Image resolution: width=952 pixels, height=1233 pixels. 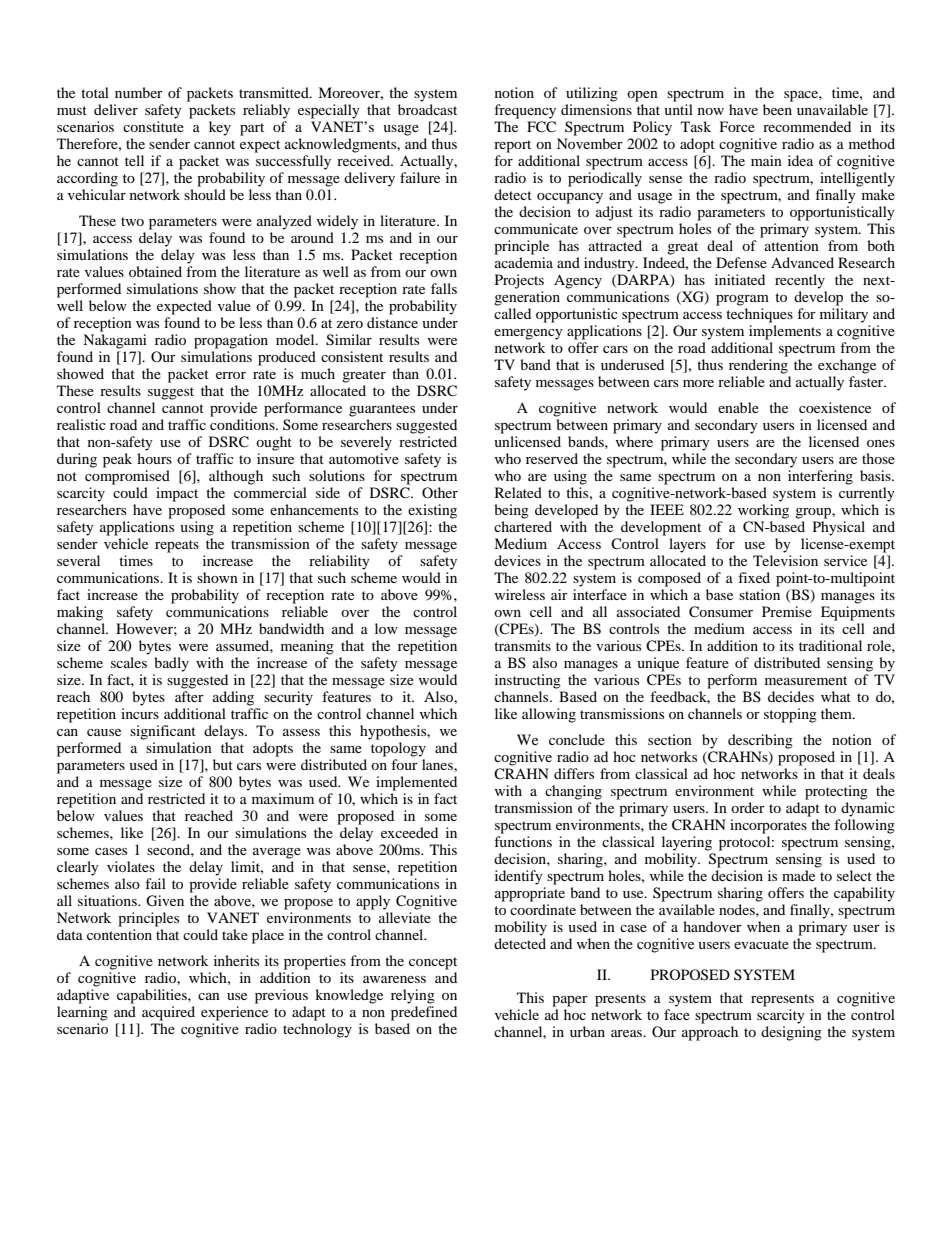 What do you see at coordinates (424, 1013) in the screenshot?
I see `predefined` at bounding box center [424, 1013].
